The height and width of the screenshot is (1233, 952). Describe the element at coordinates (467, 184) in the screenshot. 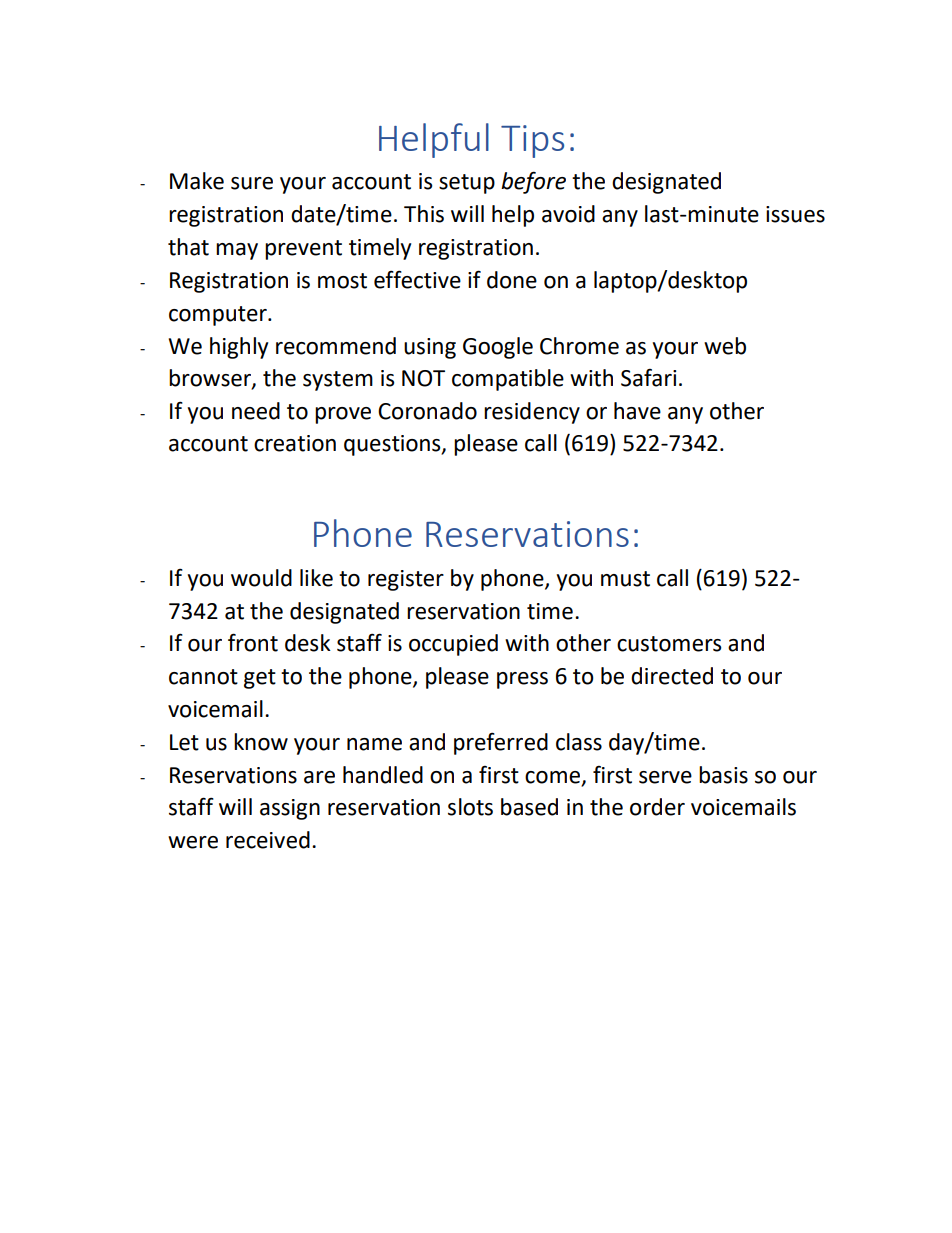

I see `setup` at that location.
